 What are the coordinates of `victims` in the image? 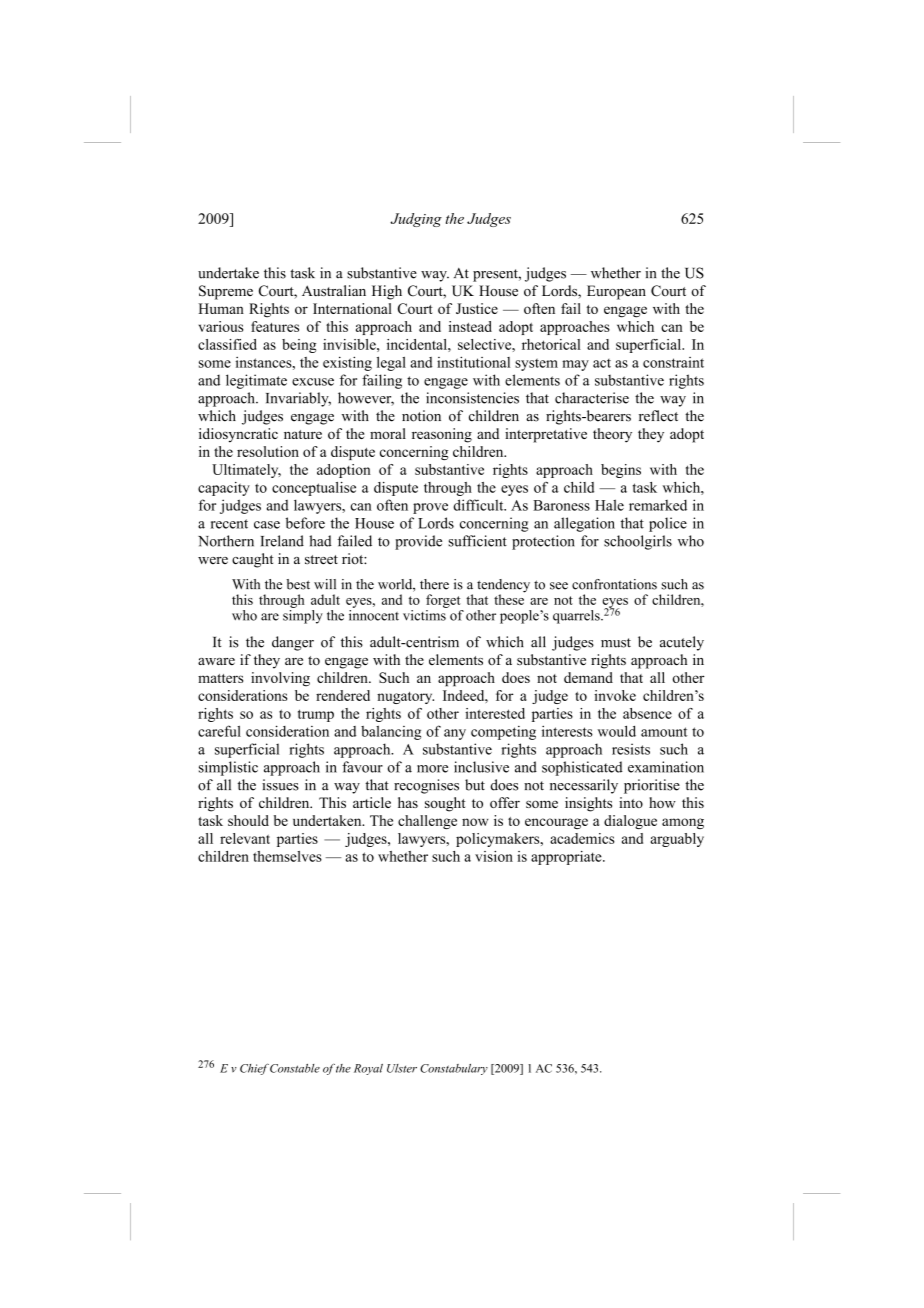 It's located at (424, 615).
